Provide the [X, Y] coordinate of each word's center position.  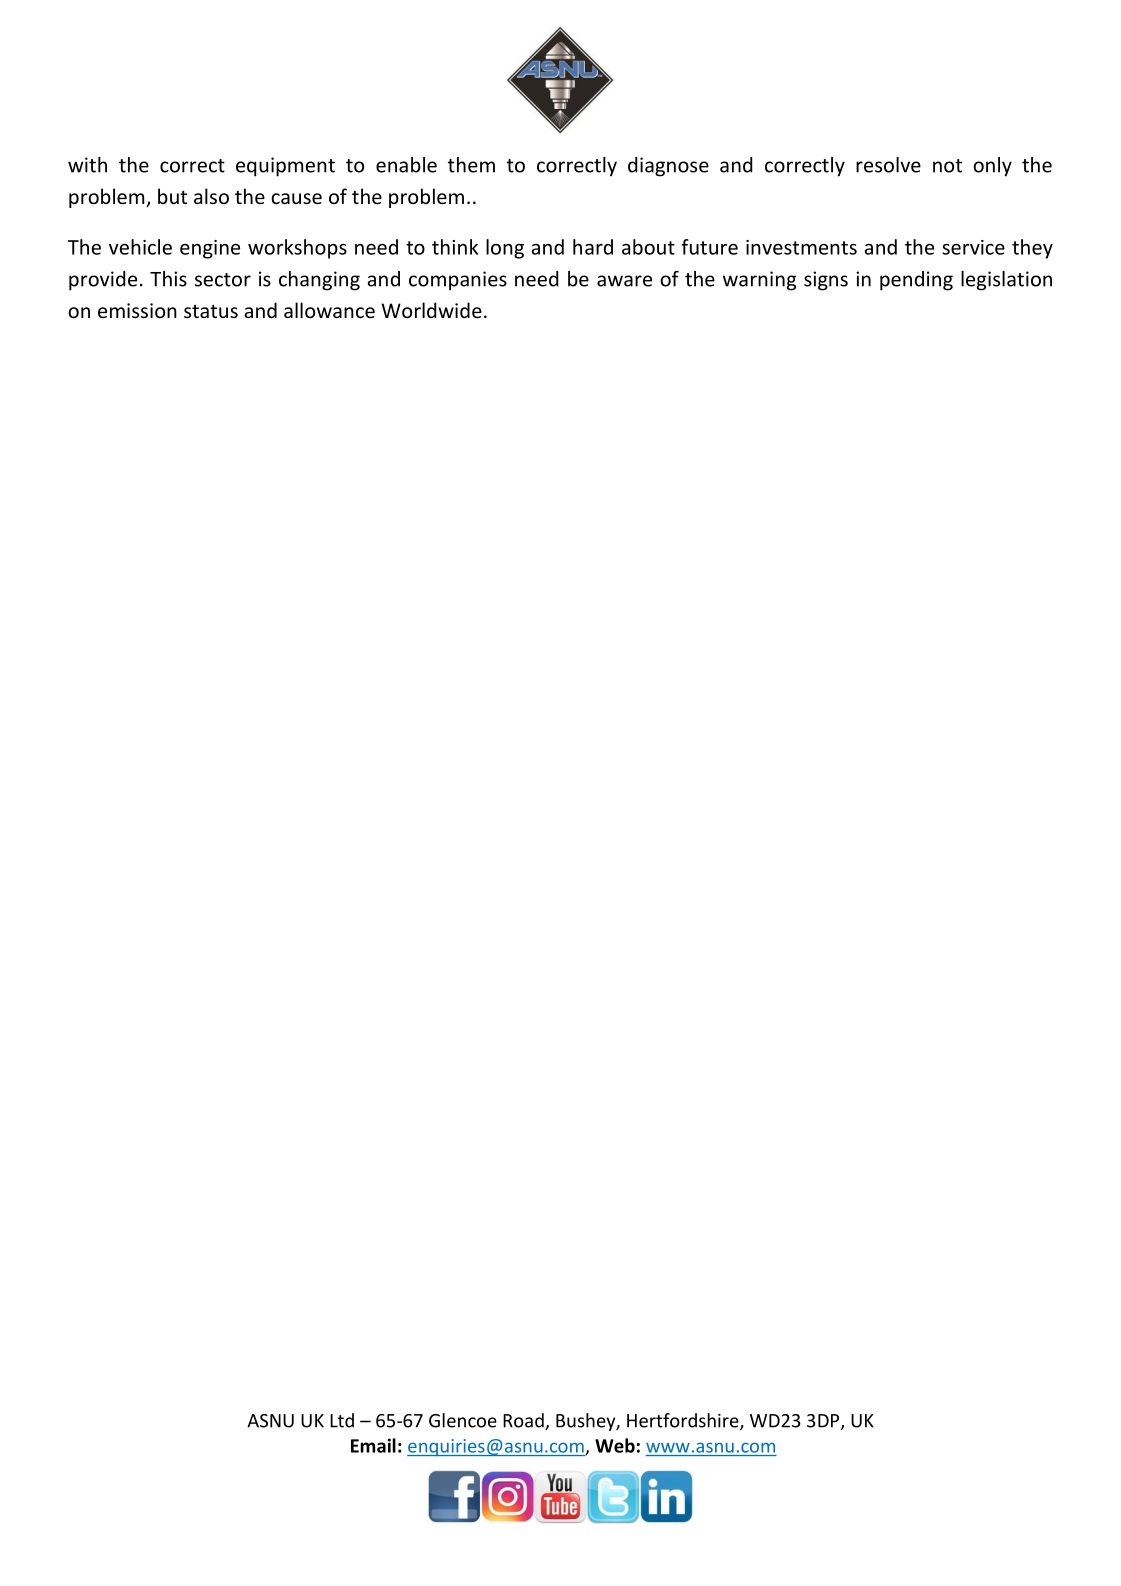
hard [593, 247]
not [947, 166]
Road [524, 1421]
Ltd [342, 1420]
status [211, 311]
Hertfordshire [684, 1421]
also [211, 196]
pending [916, 281]
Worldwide [431, 310]
